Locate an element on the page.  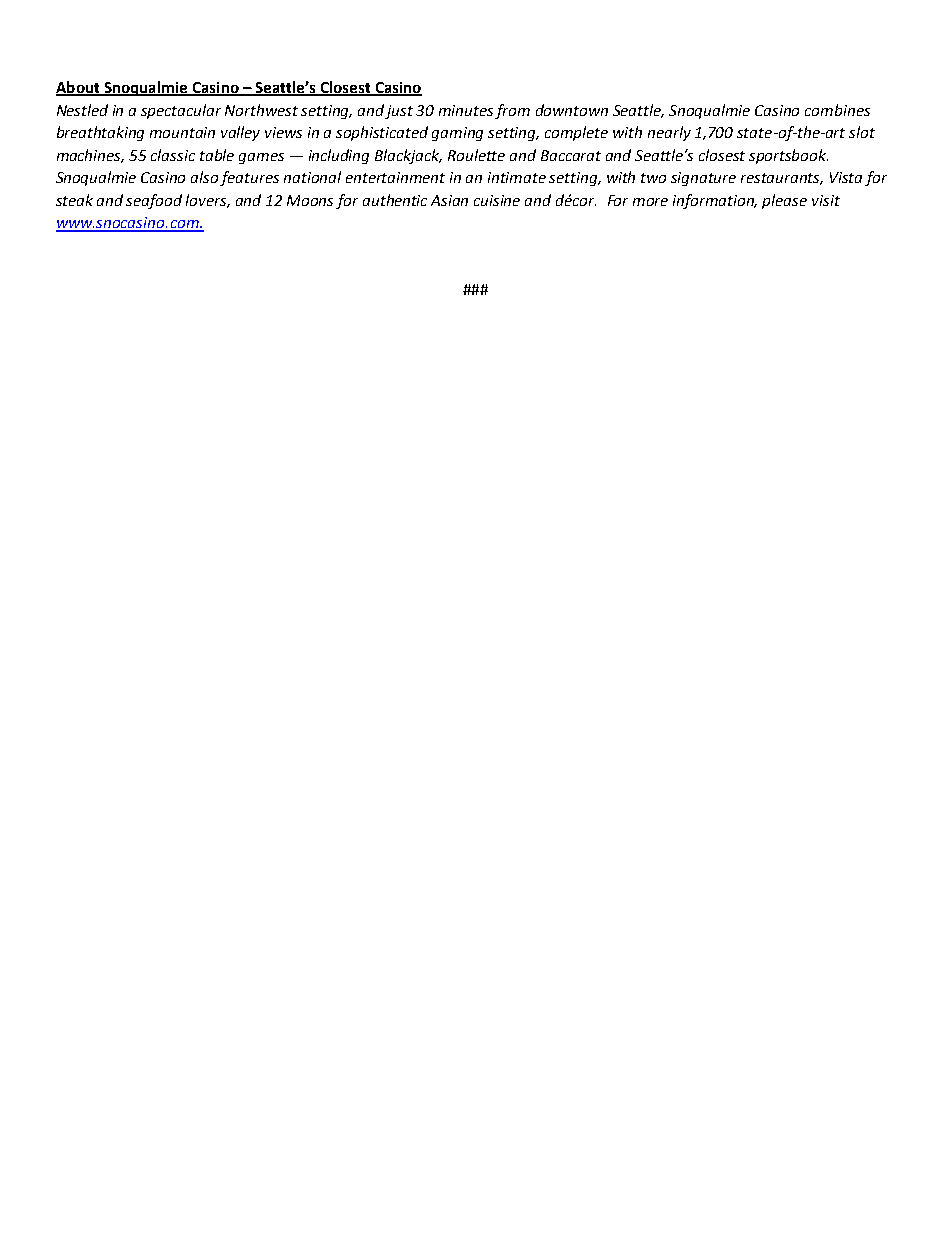
seafood is located at coordinates (154, 201).
